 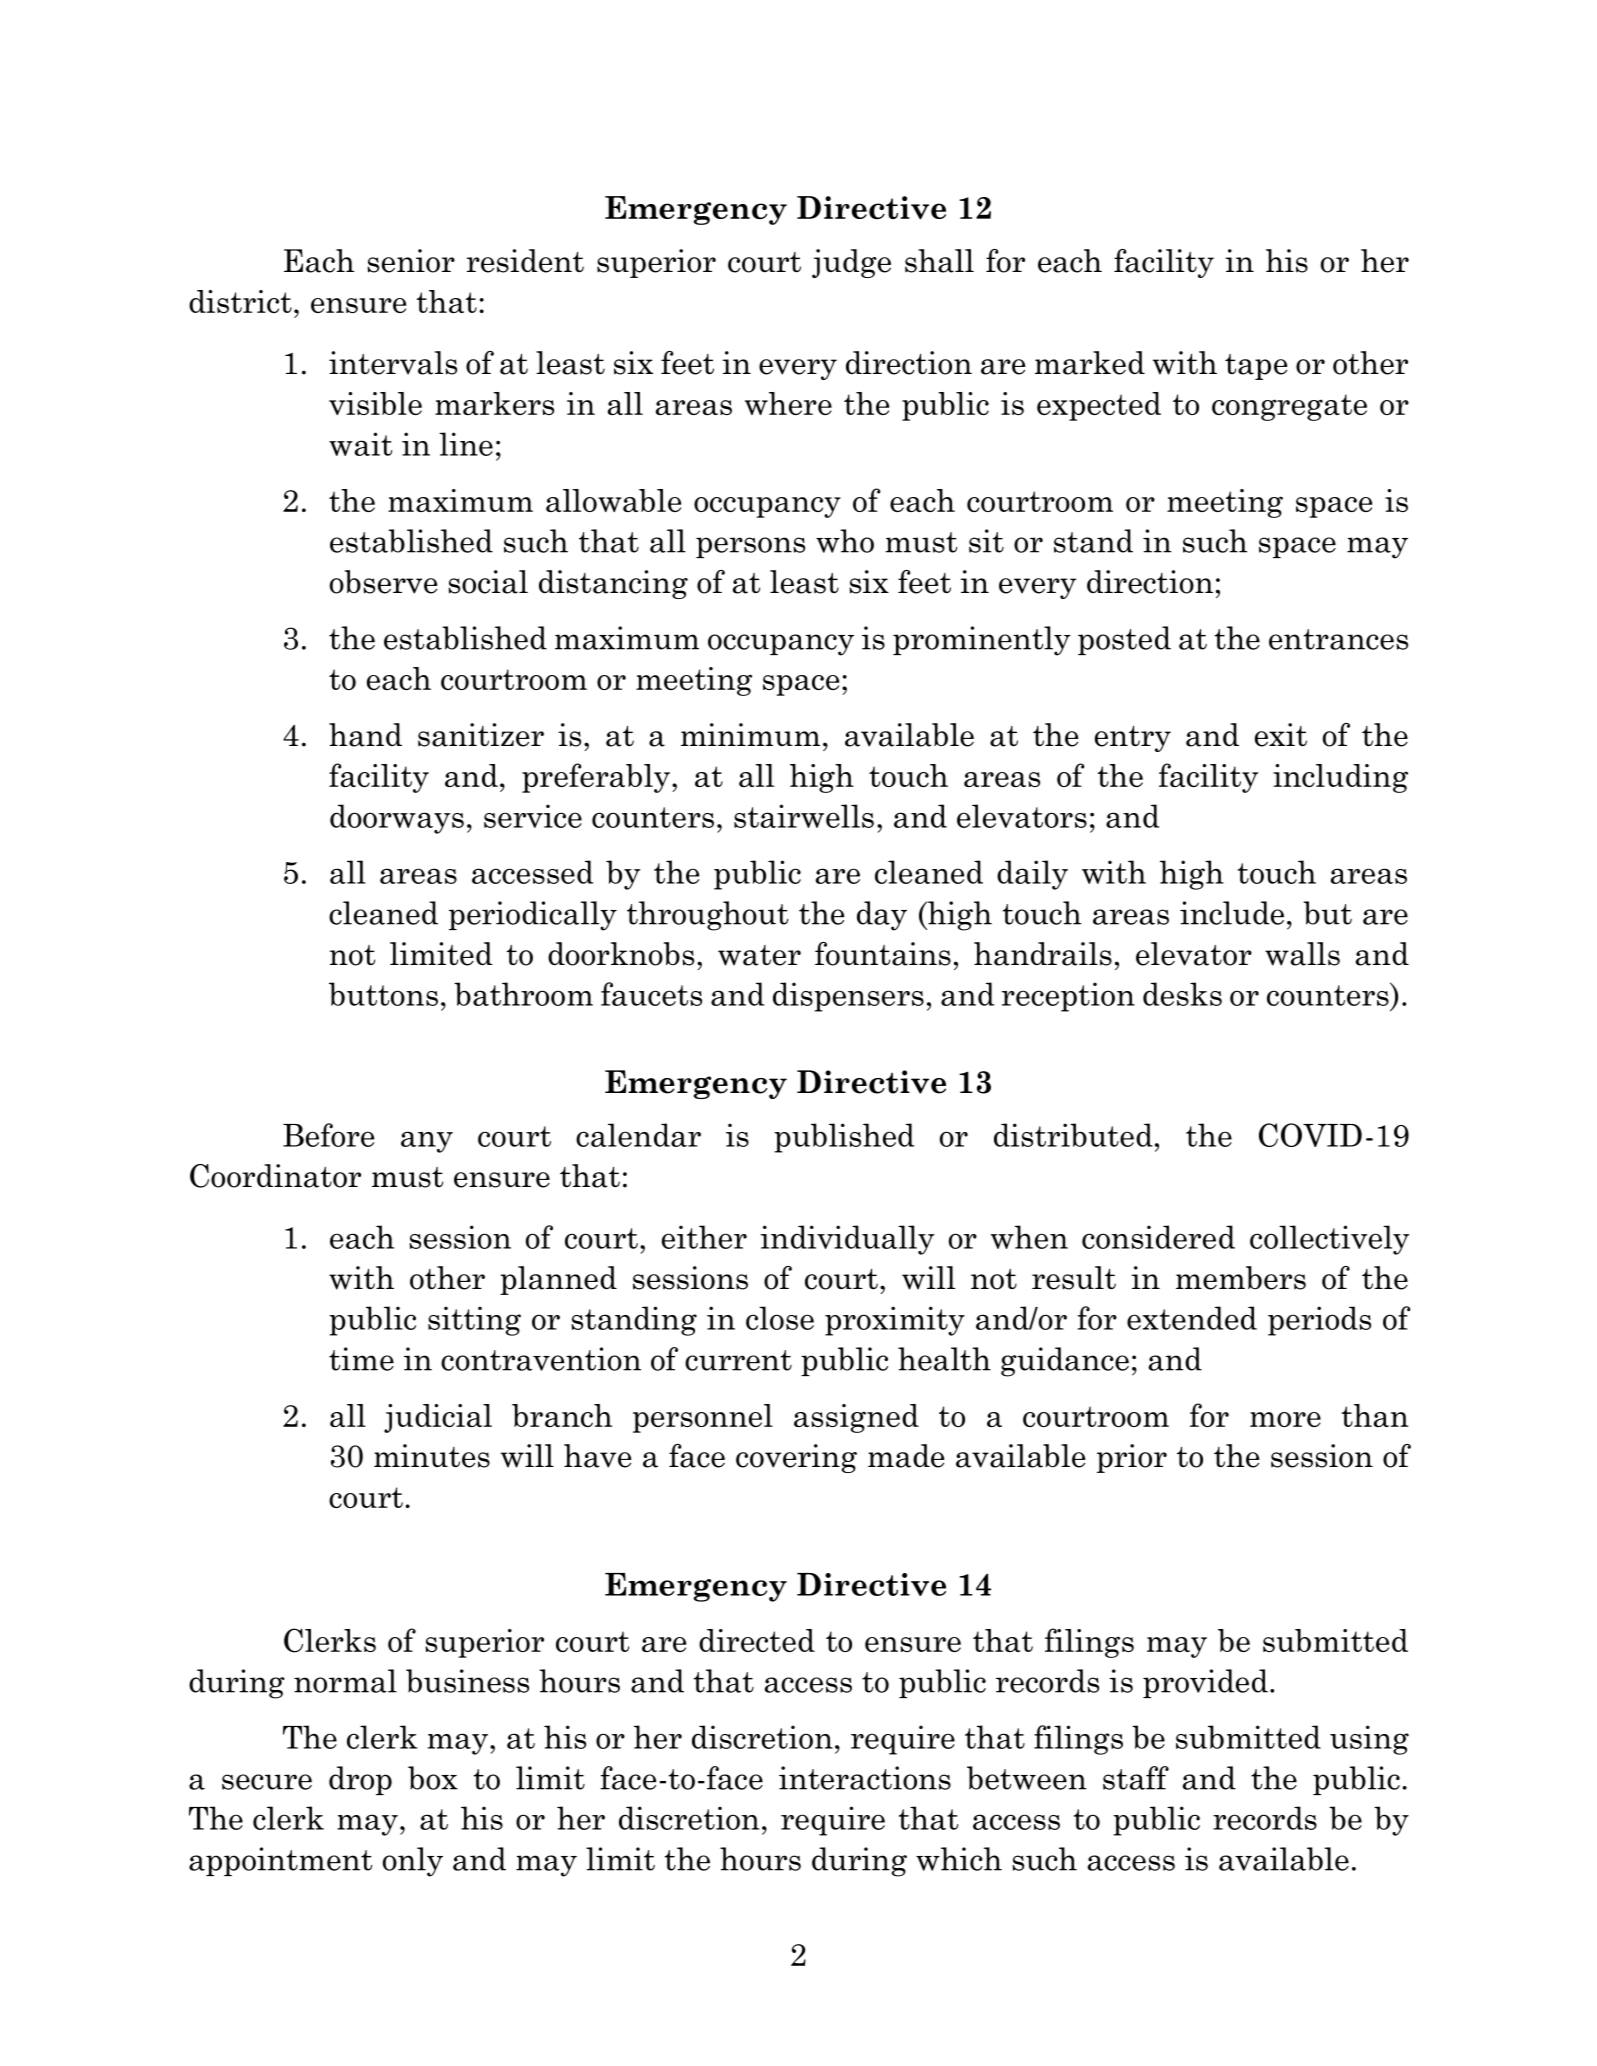 I want to click on judge, so click(x=851, y=263).
